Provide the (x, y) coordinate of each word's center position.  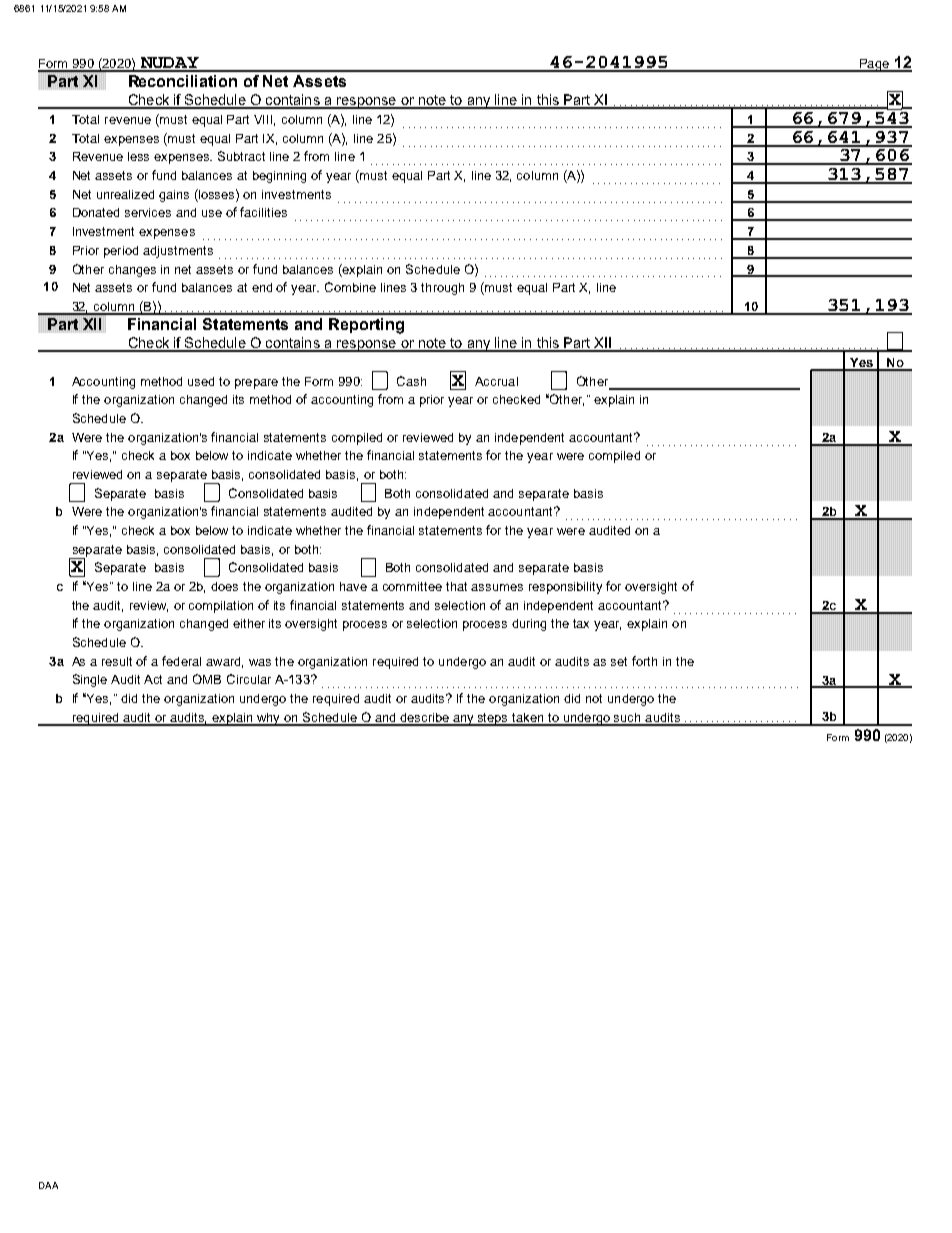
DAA (48, 1185)
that (456, 586)
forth (644, 661)
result (117, 661)
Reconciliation (183, 81)
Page (874, 65)
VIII (264, 120)
